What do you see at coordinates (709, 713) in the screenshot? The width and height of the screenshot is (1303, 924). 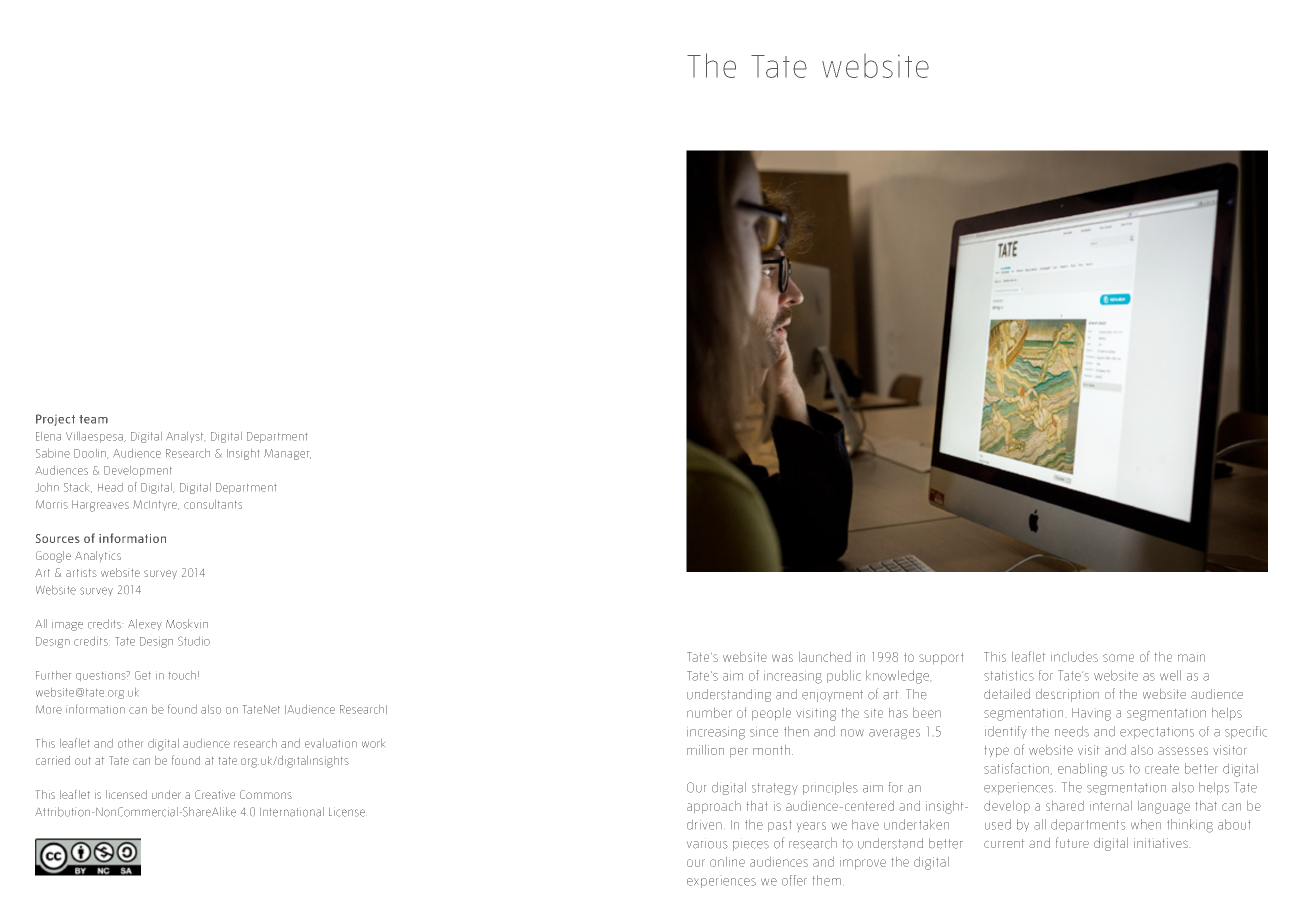 I see `number` at bounding box center [709, 713].
